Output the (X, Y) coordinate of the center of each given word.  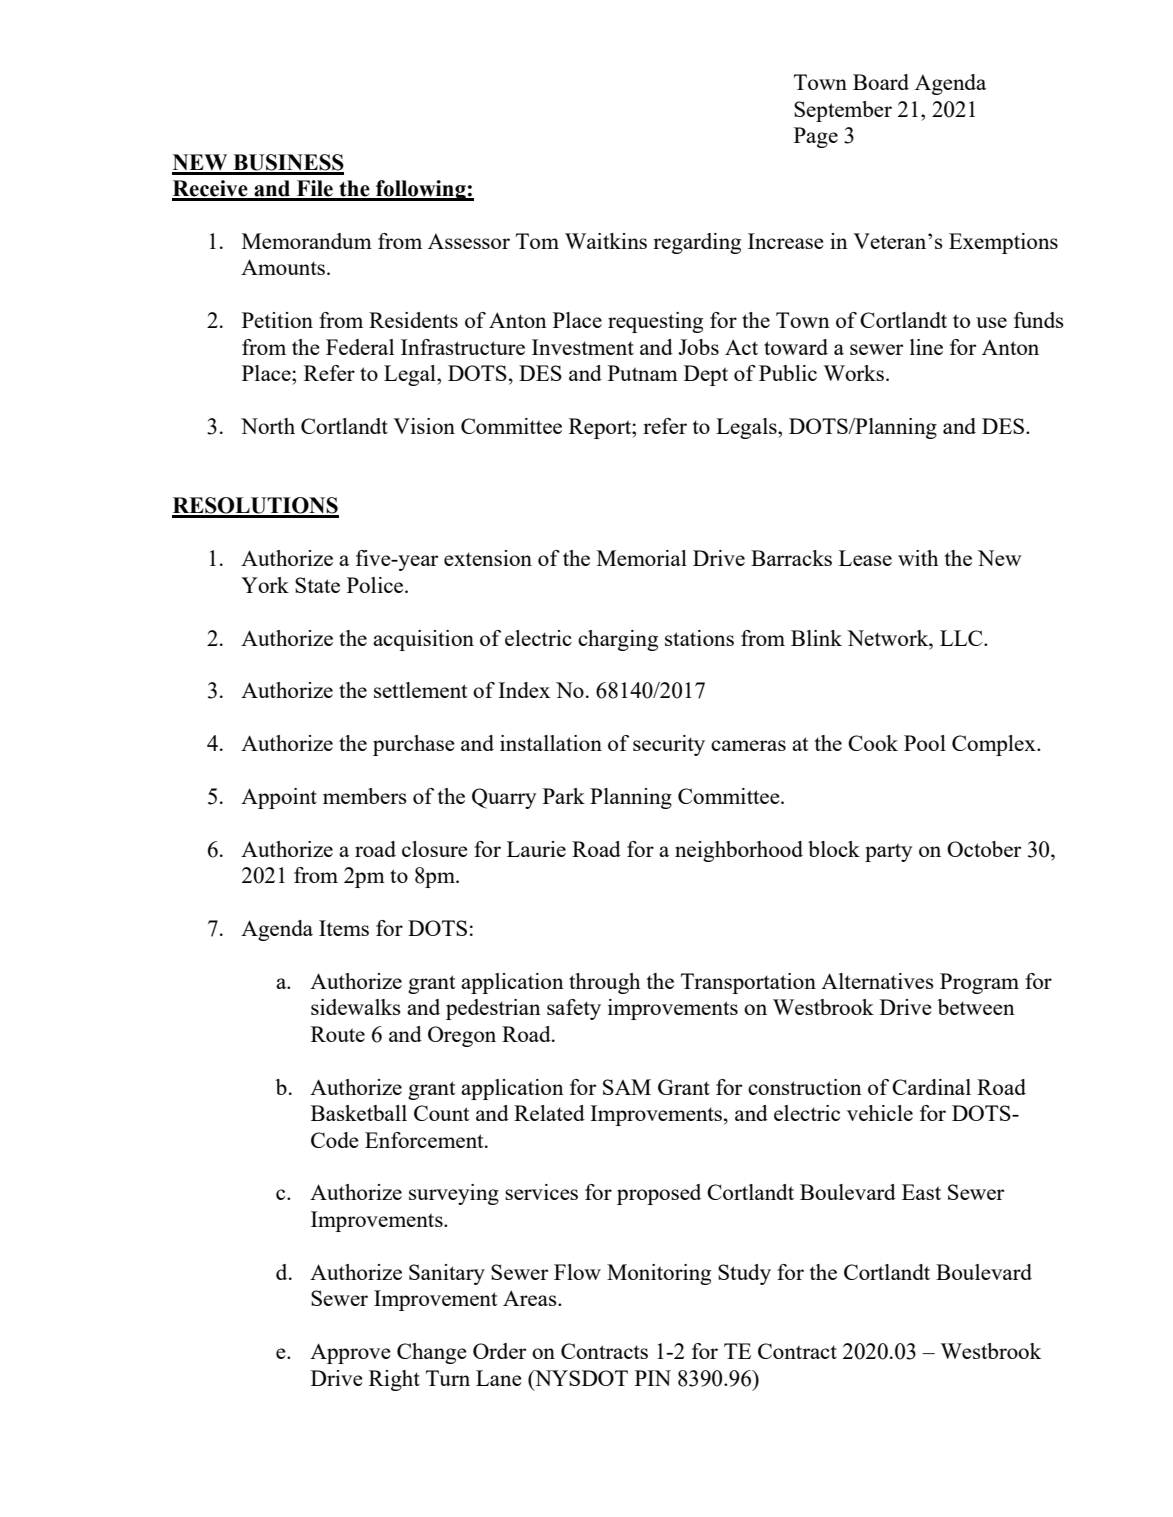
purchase (414, 745)
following (421, 190)
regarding (697, 243)
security (669, 745)
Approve (350, 1353)
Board (881, 82)
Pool (925, 743)
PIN (653, 1378)
